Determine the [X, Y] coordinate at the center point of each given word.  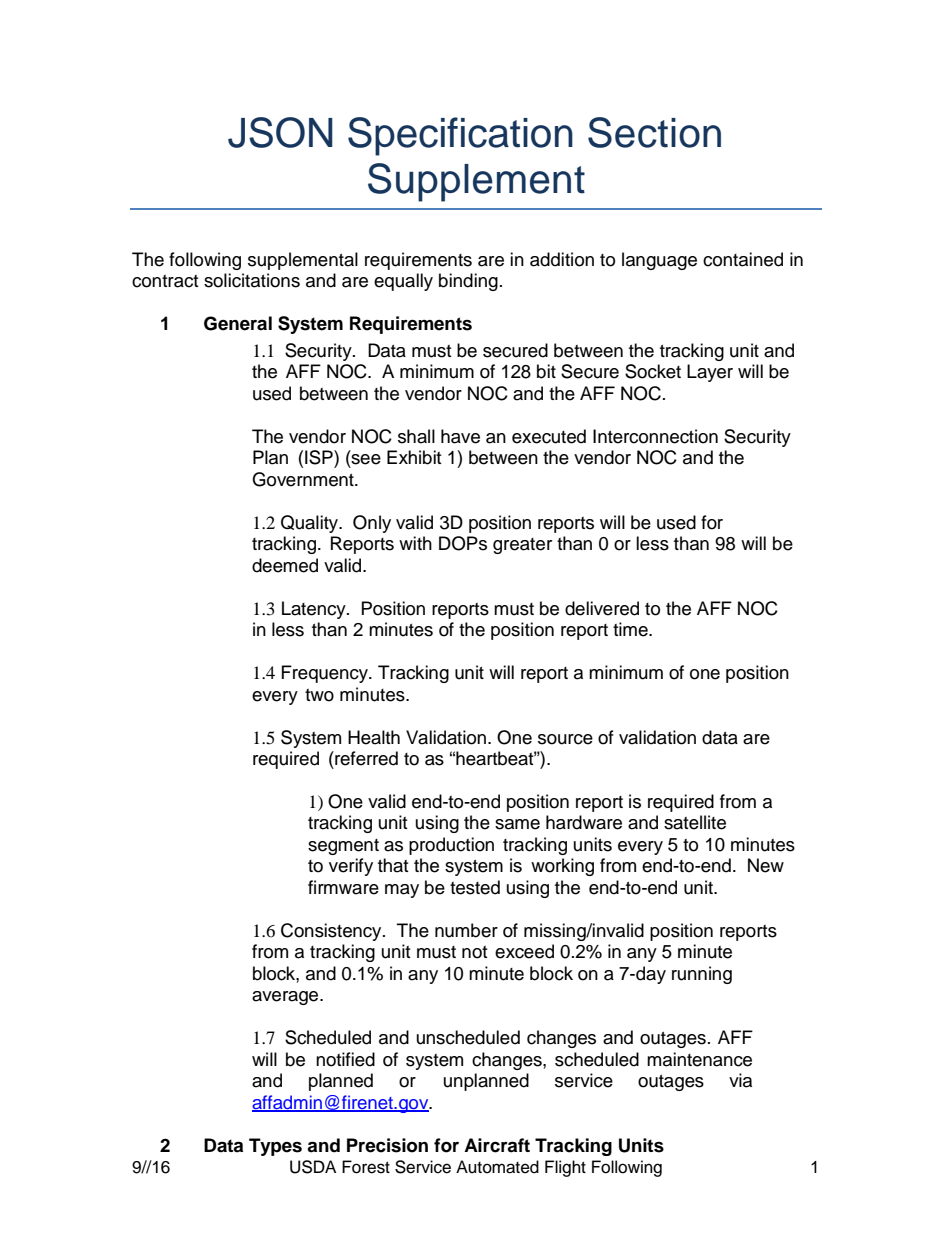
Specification [460, 136]
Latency [315, 610]
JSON [280, 132]
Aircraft [497, 1145]
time [631, 629]
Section [654, 132]
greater [522, 546]
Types [275, 1147]
